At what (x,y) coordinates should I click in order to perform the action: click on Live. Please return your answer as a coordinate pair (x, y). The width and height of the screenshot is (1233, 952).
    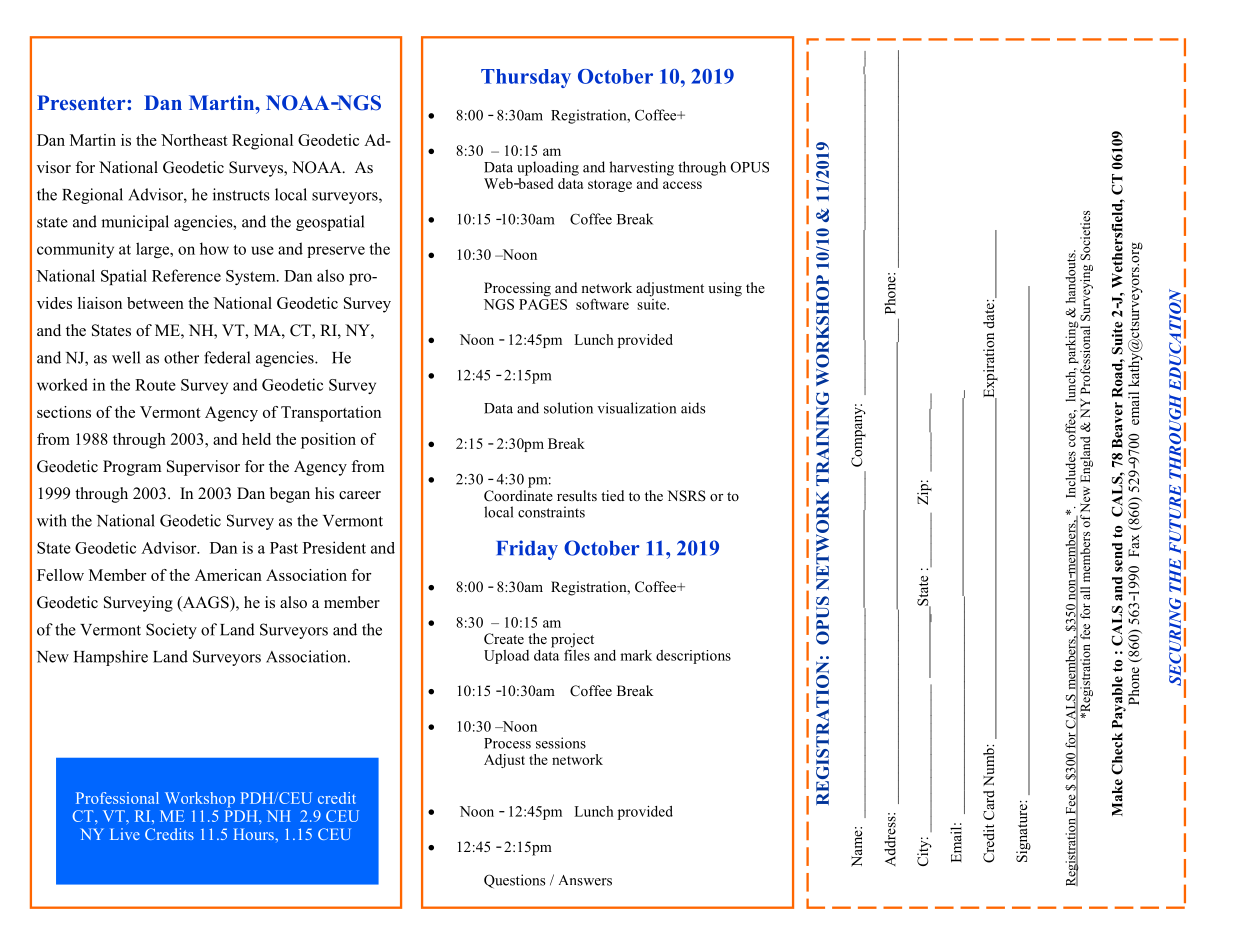
    Looking at the image, I should click on (125, 834).
